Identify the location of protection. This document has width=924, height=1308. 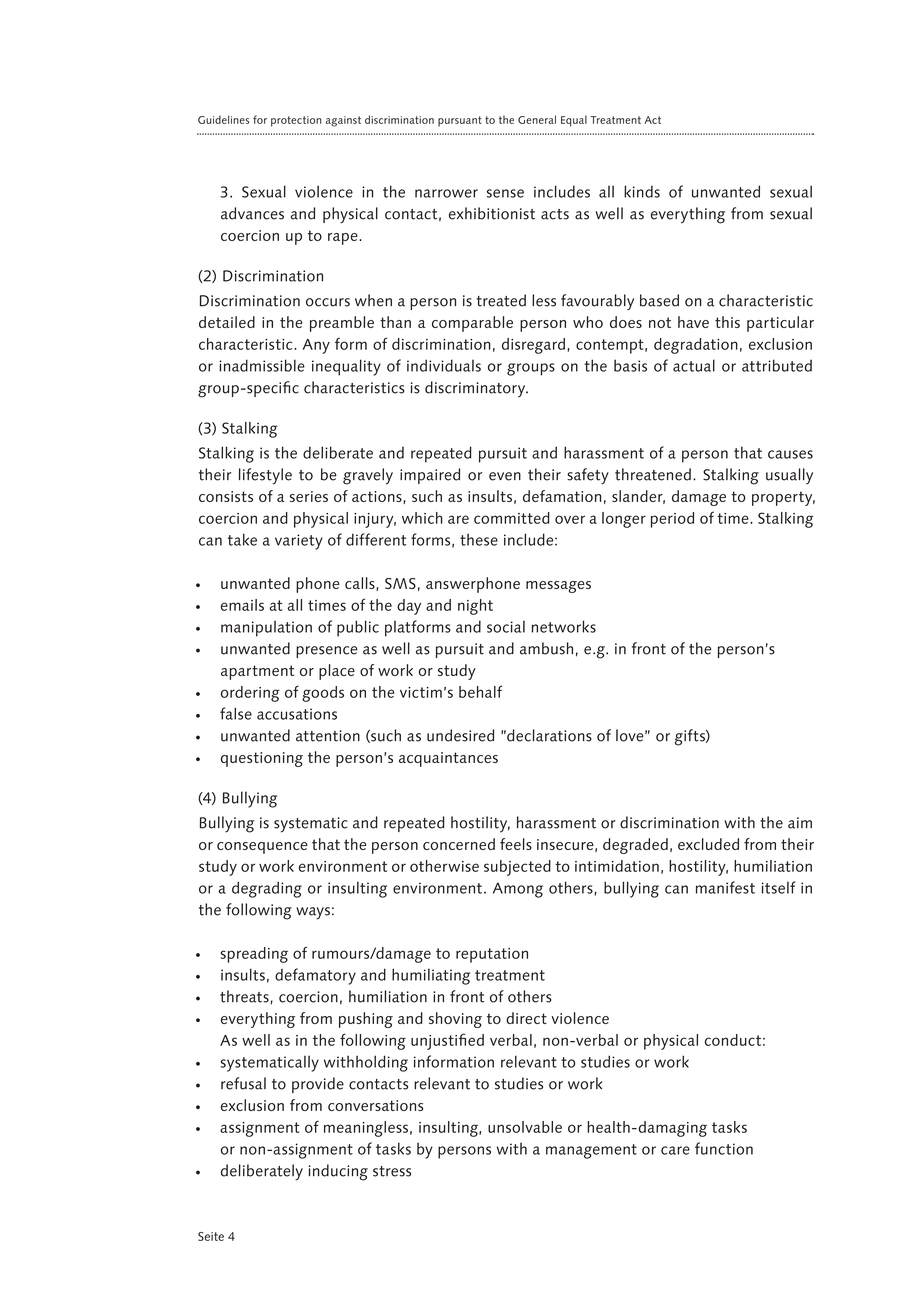
(296, 121).
